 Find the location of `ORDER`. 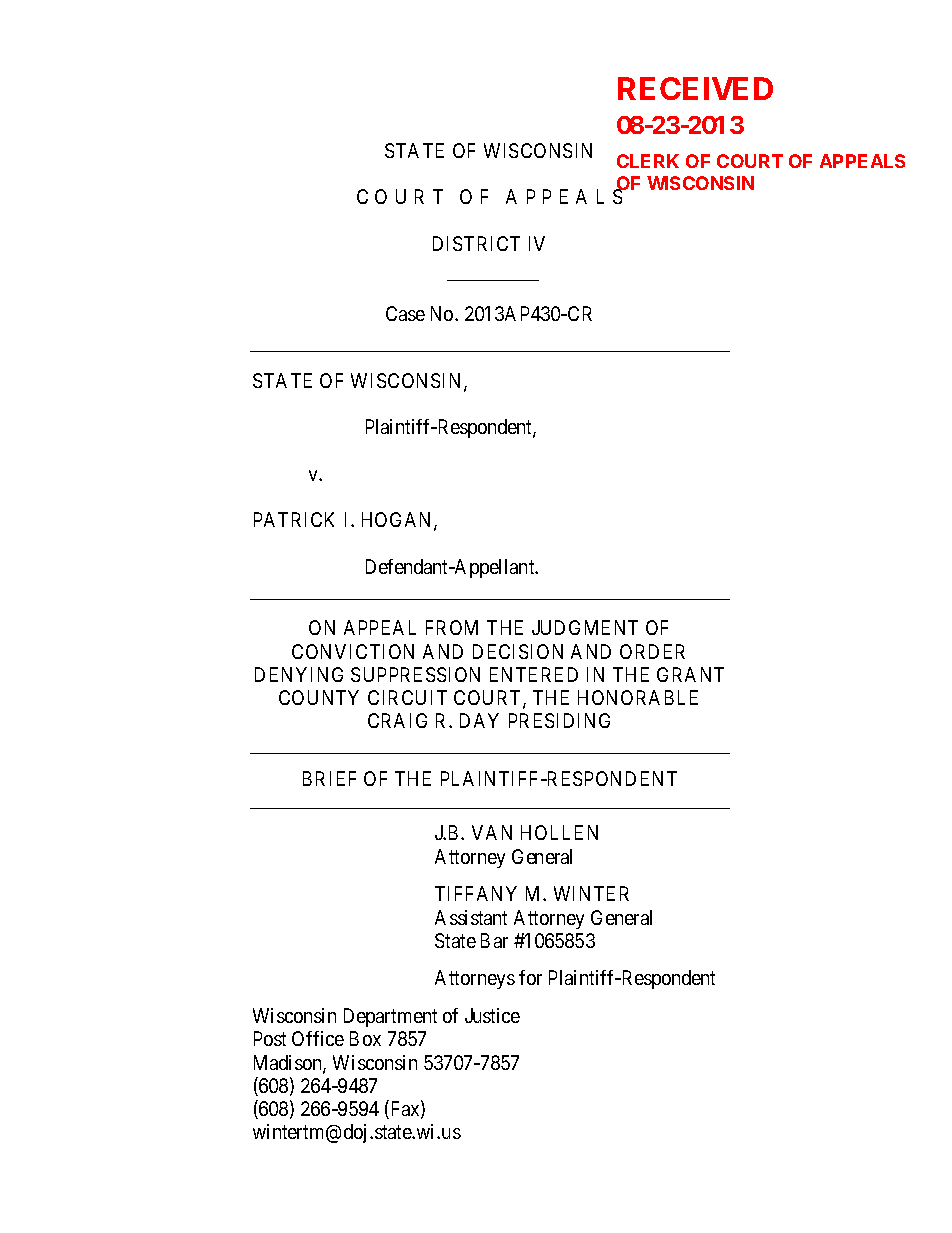

ORDER is located at coordinates (652, 651).
